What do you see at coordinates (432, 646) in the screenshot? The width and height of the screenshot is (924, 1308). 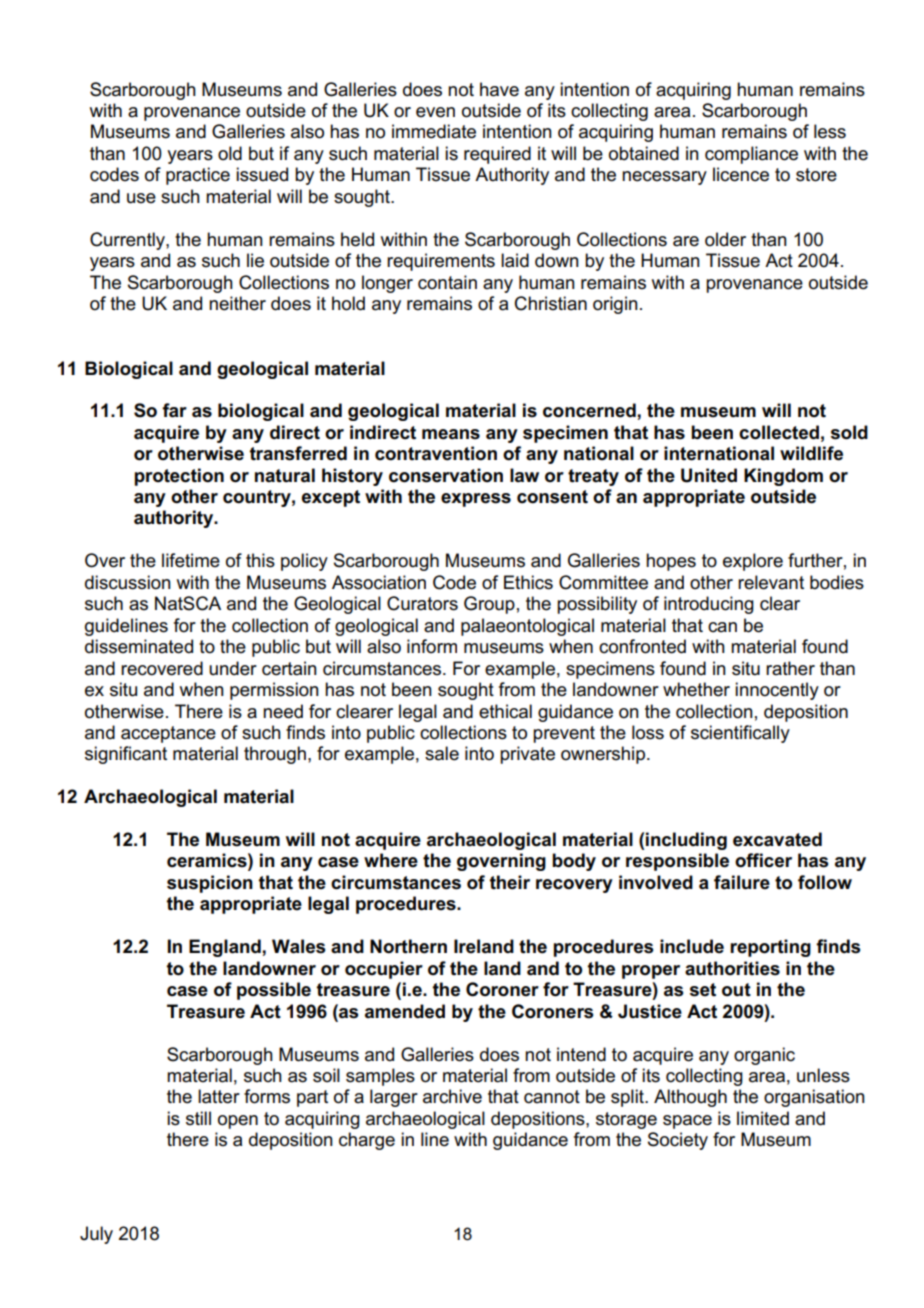 I see `inform` at bounding box center [432, 646].
